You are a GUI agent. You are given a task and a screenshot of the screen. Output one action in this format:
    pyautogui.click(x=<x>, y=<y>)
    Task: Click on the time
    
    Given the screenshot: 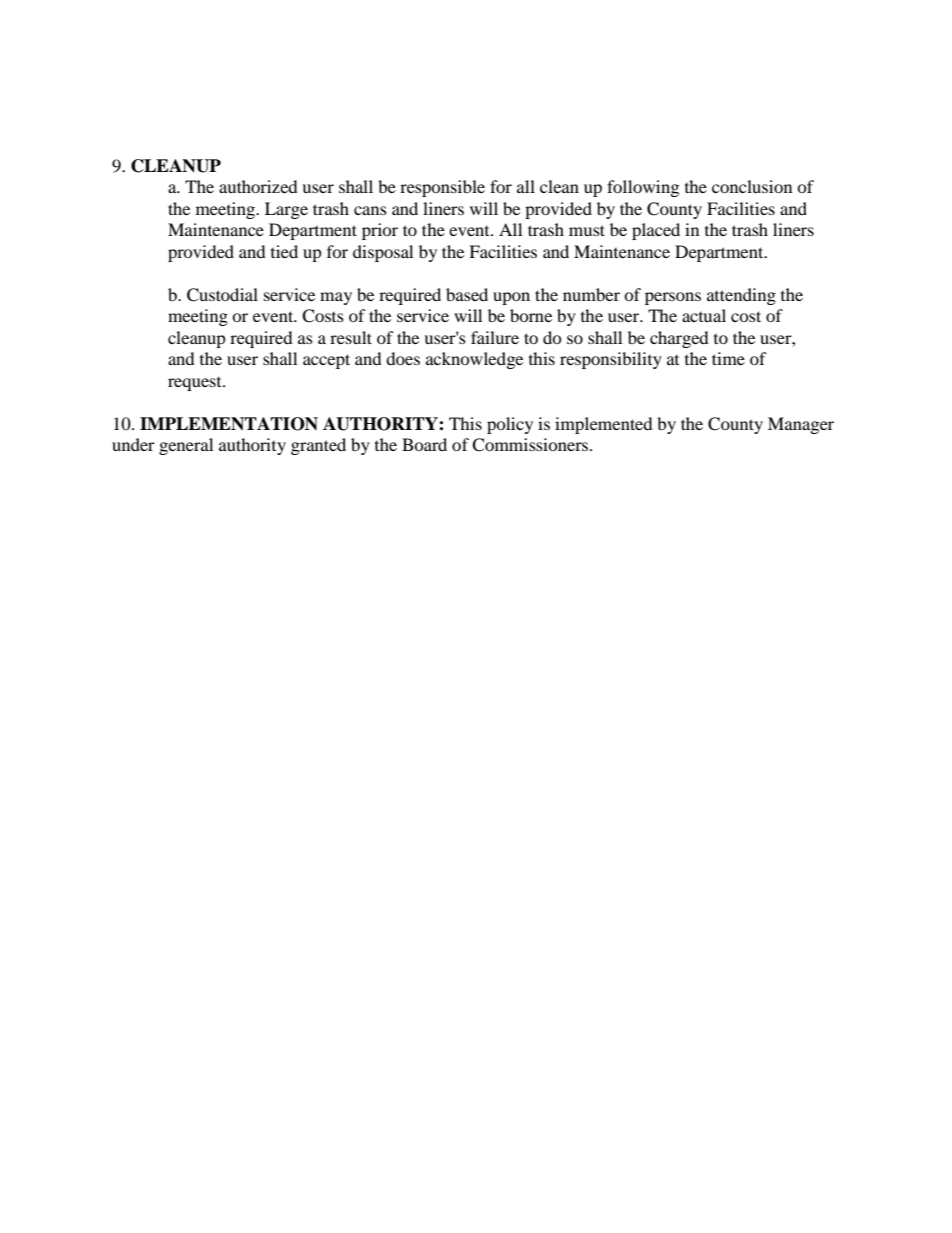 What is the action you would take?
    pyautogui.click(x=728, y=358)
